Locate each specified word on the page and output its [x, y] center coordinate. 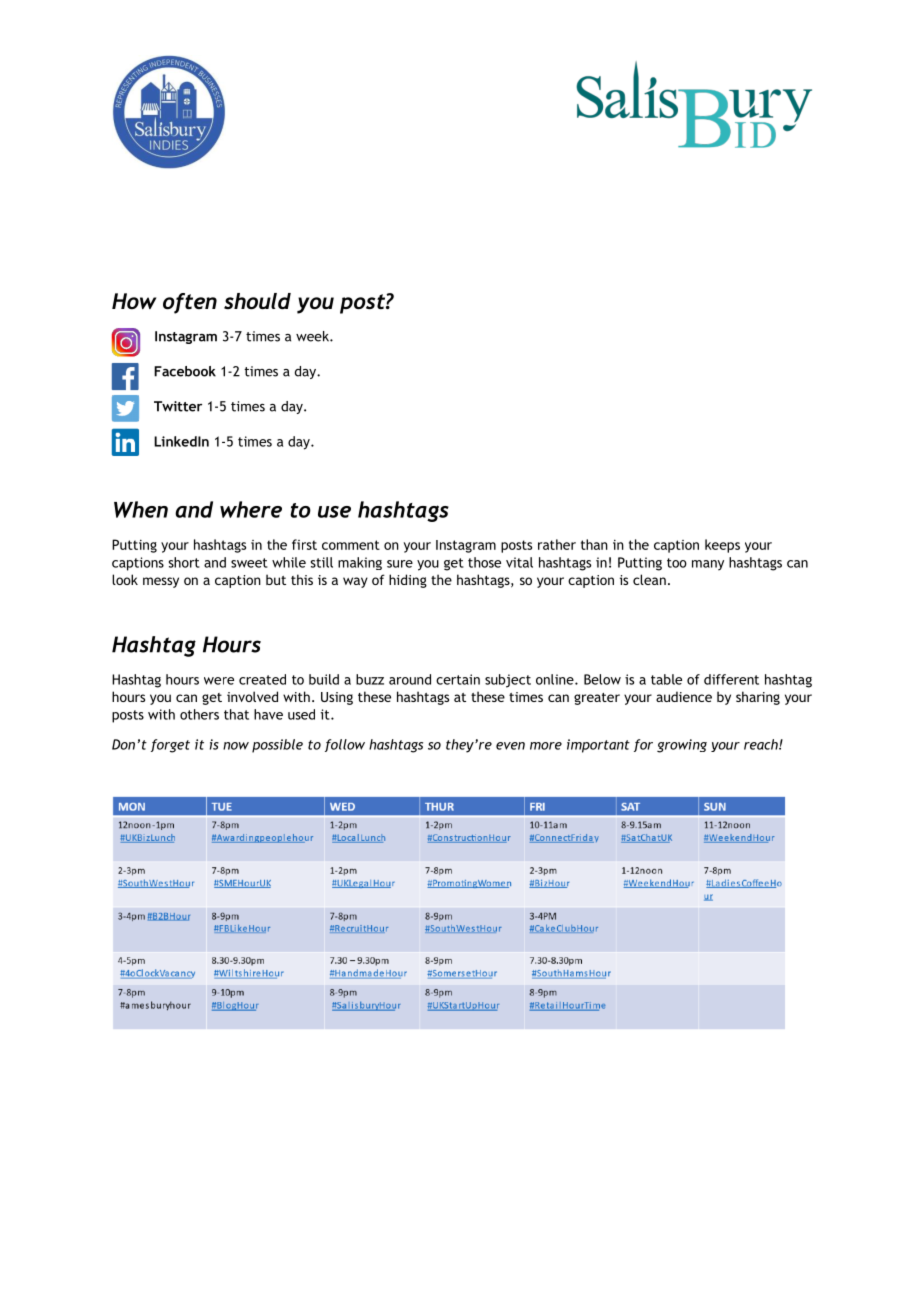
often [190, 303]
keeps [722, 546]
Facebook [185, 371]
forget [170, 746]
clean [649, 579]
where [251, 509]
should [257, 301]
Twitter [178, 406]
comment [351, 545]
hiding [408, 581]
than [594, 544]
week [313, 336]
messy [161, 582]
